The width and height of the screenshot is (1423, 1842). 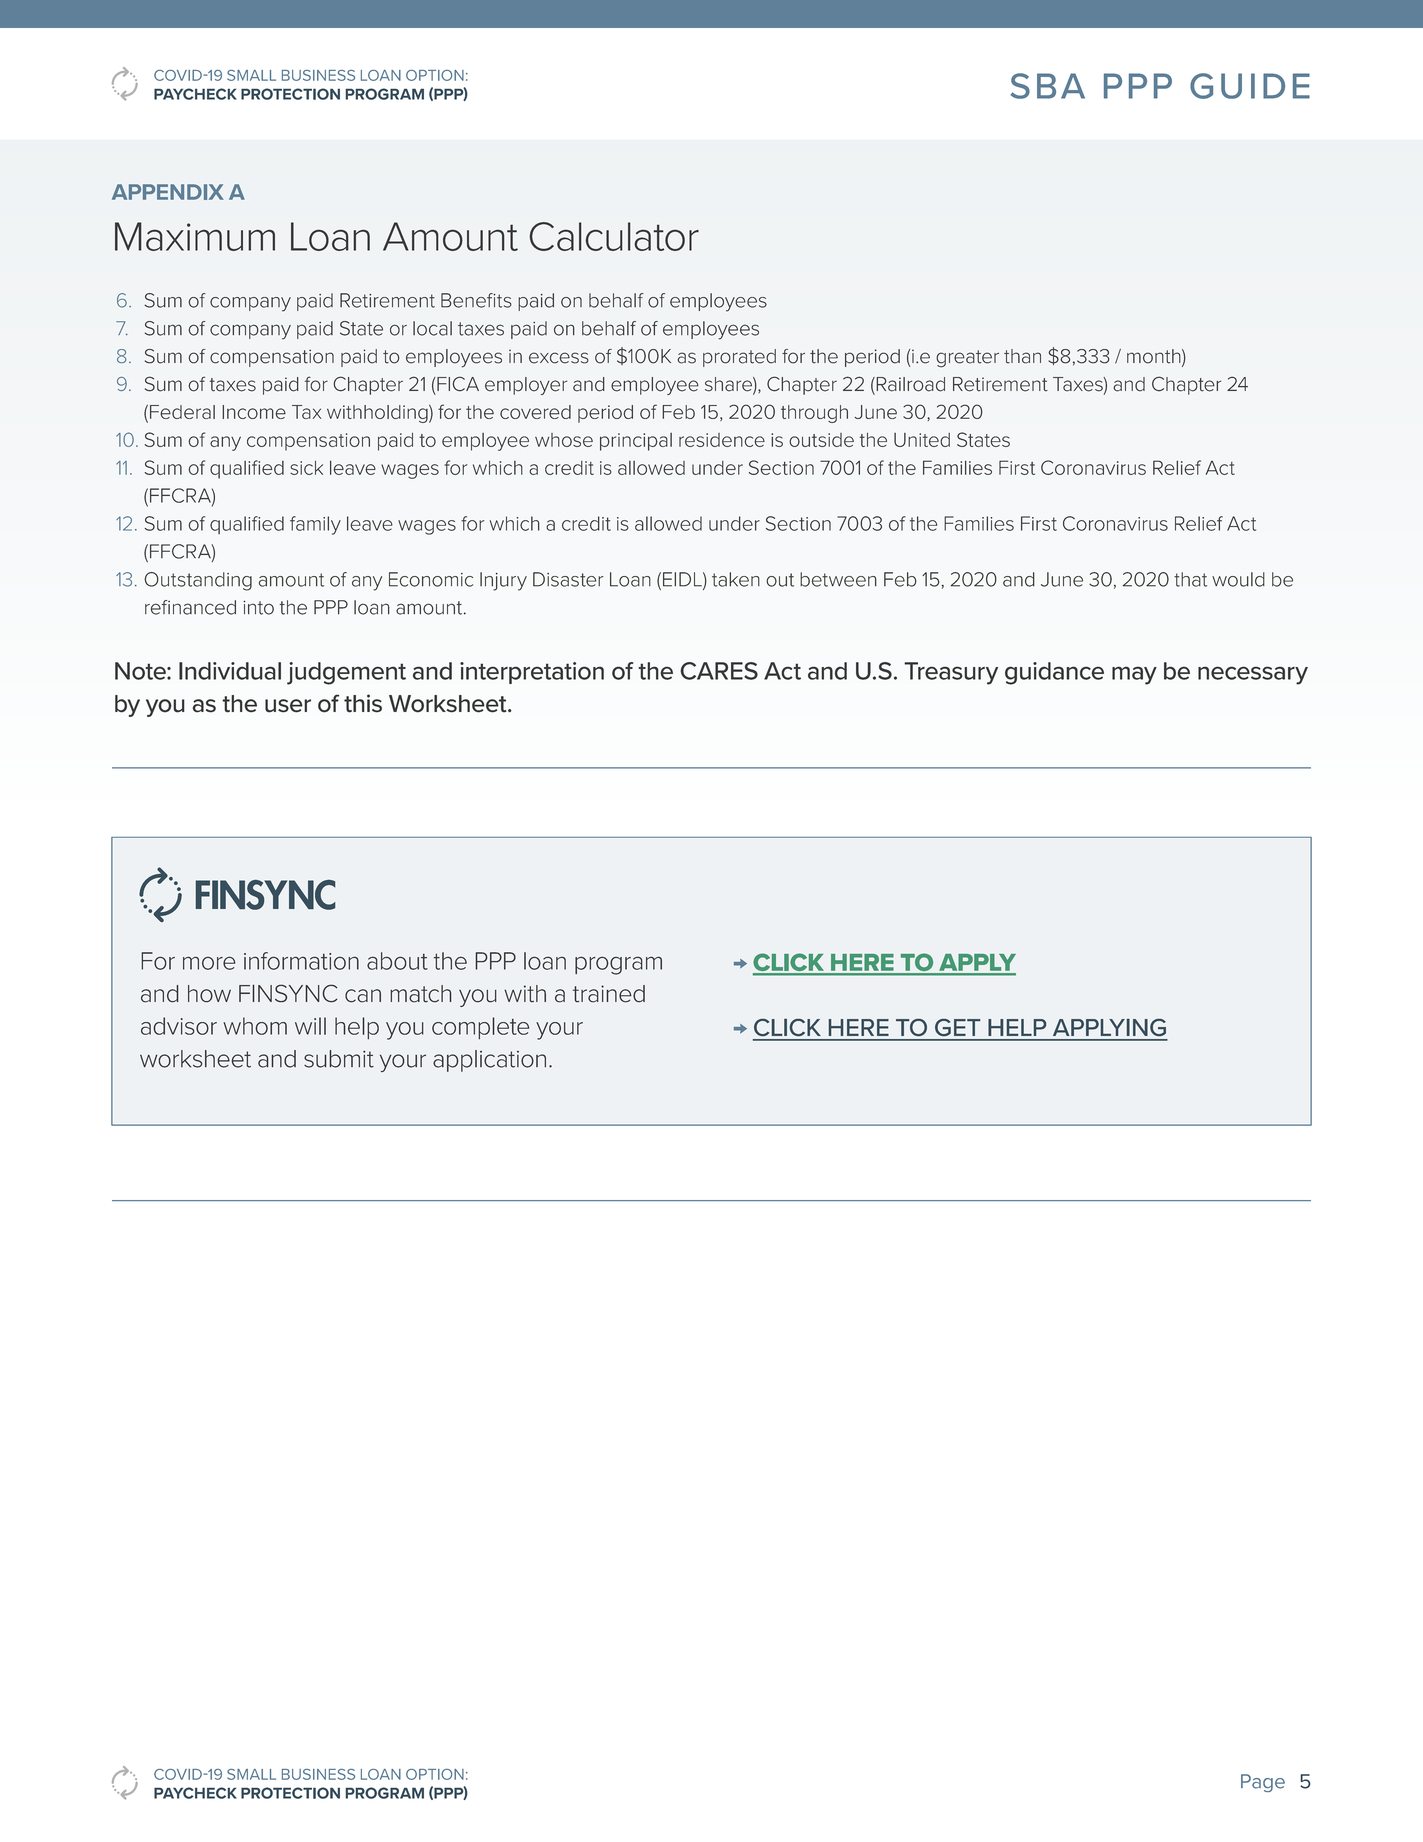 What do you see at coordinates (1048, 86) in the screenshot?
I see `SBA` at bounding box center [1048, 86].
